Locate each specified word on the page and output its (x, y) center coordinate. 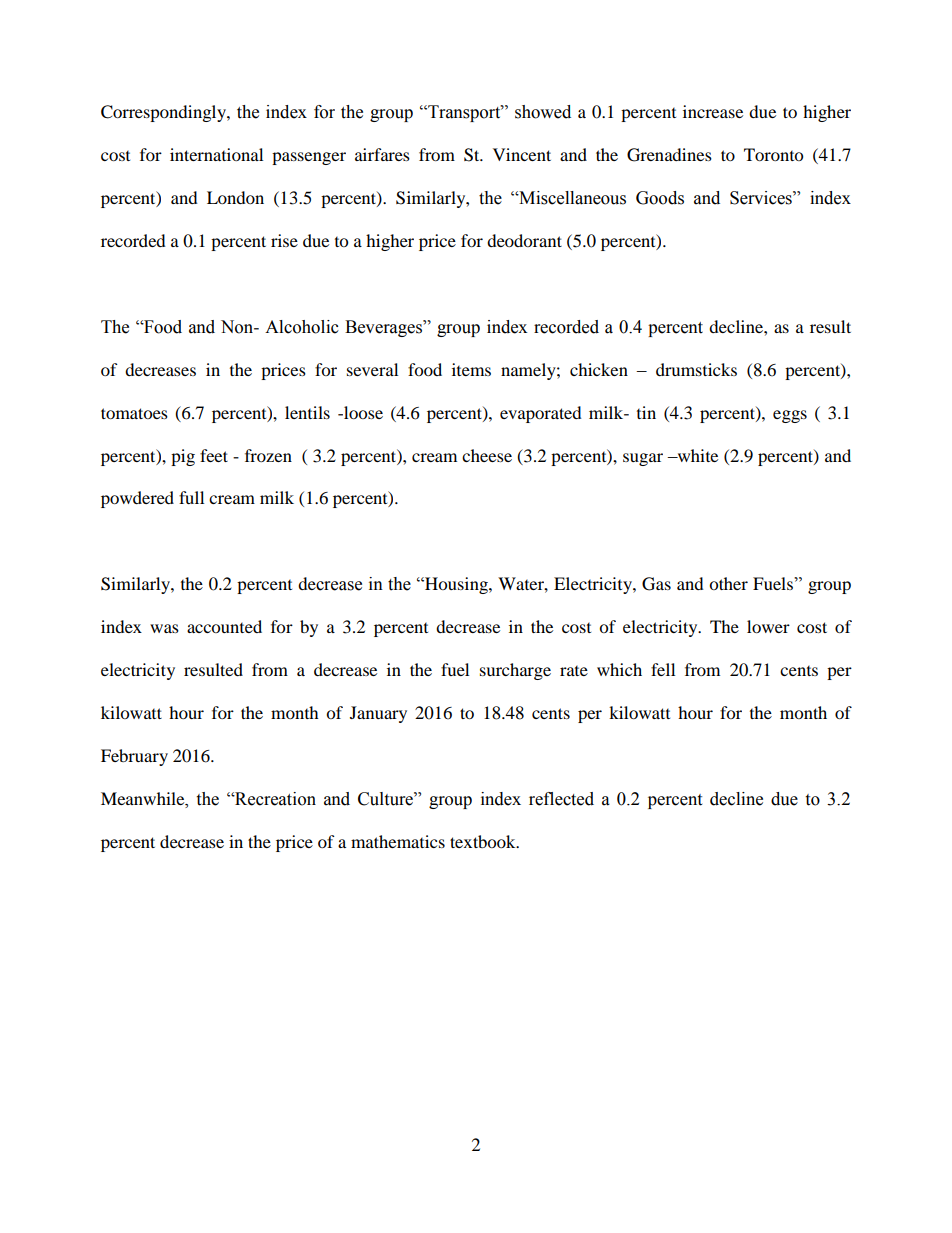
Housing (456, 585)
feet (214, 455)
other (728, 583)
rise (284, 240)
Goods (660, 198)
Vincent (522, 154)
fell (663, 669)
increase (713, 111)
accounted (224, 626)
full (191, 497)
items (471, 369)
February (134, 757)
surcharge (515, 671)
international (216, 154)
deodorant (524, 240)
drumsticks (696, 369)
